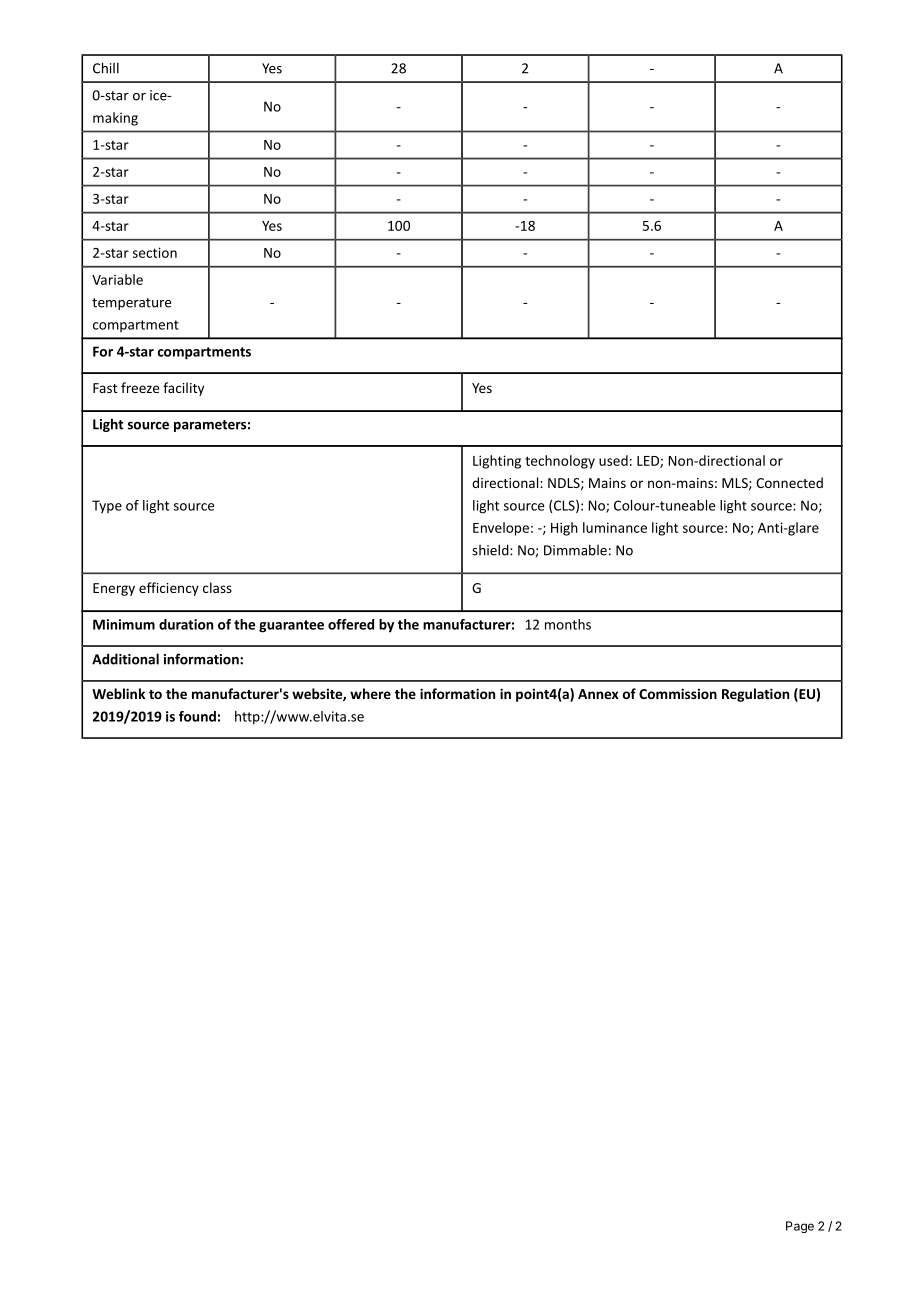 This screenshot has height=1308, width=924. What do you see at coordinates (678, 693) in the screenshot?
I see `Commission` at bounding box center [678, 693].
